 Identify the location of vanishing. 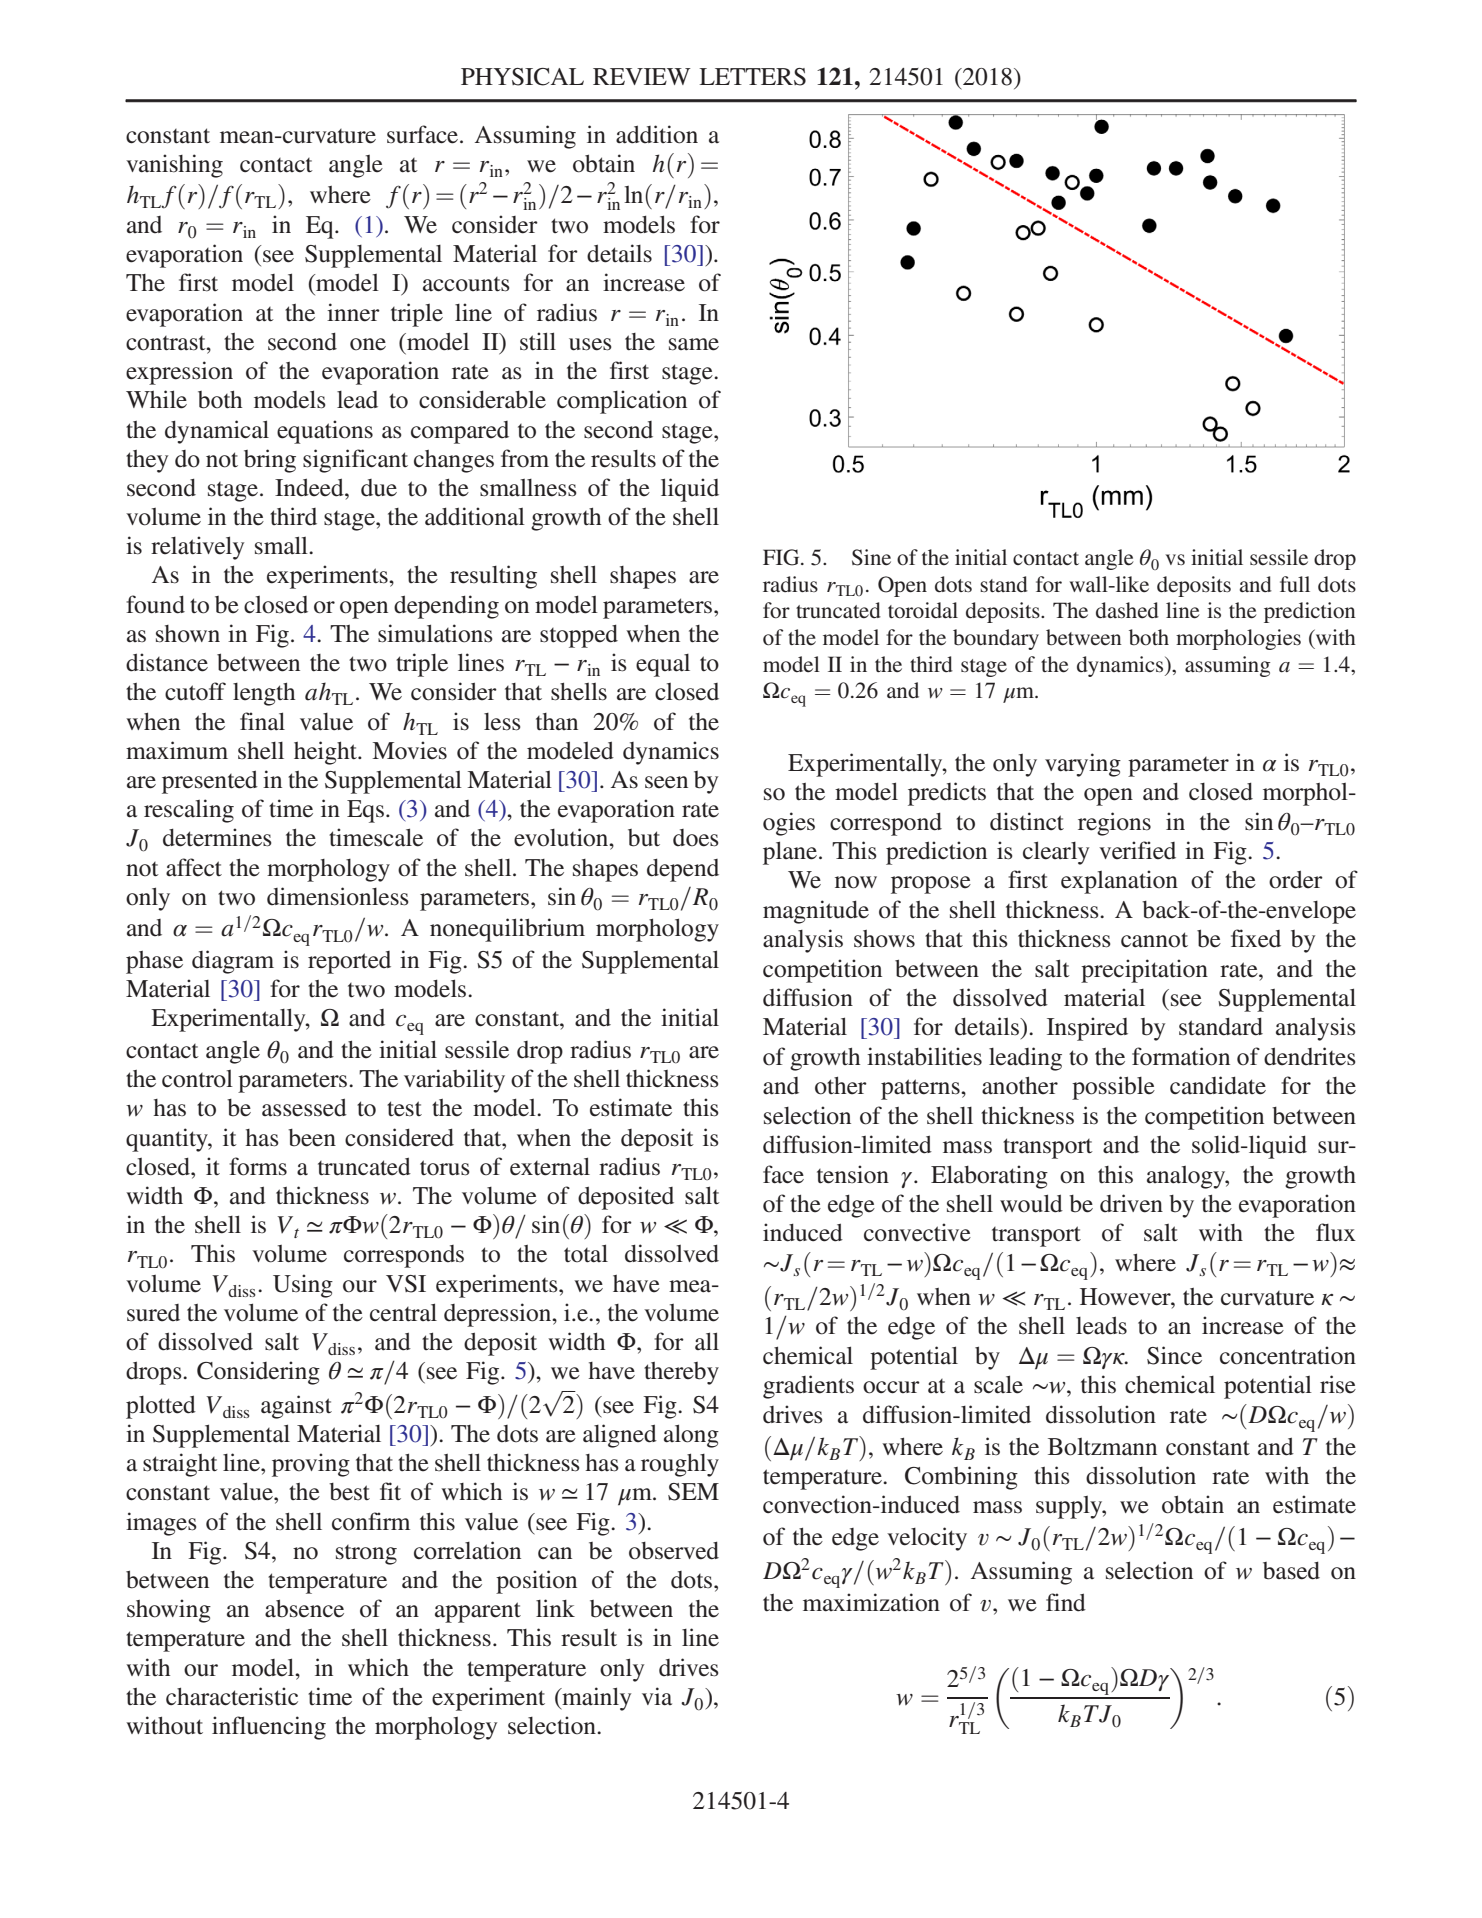
(174, 166).
